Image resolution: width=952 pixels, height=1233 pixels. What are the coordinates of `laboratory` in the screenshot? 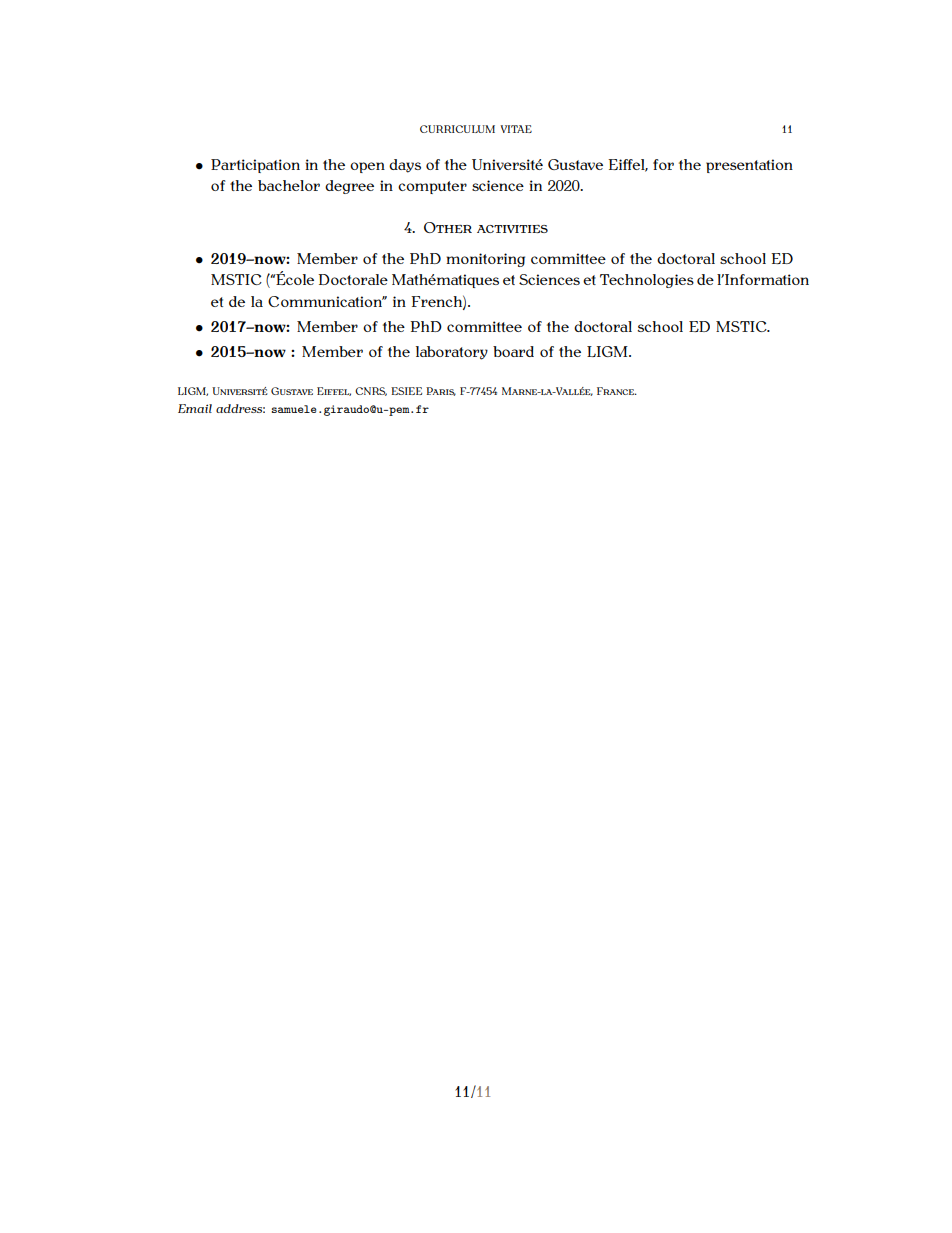 It's located at (452, 353).
